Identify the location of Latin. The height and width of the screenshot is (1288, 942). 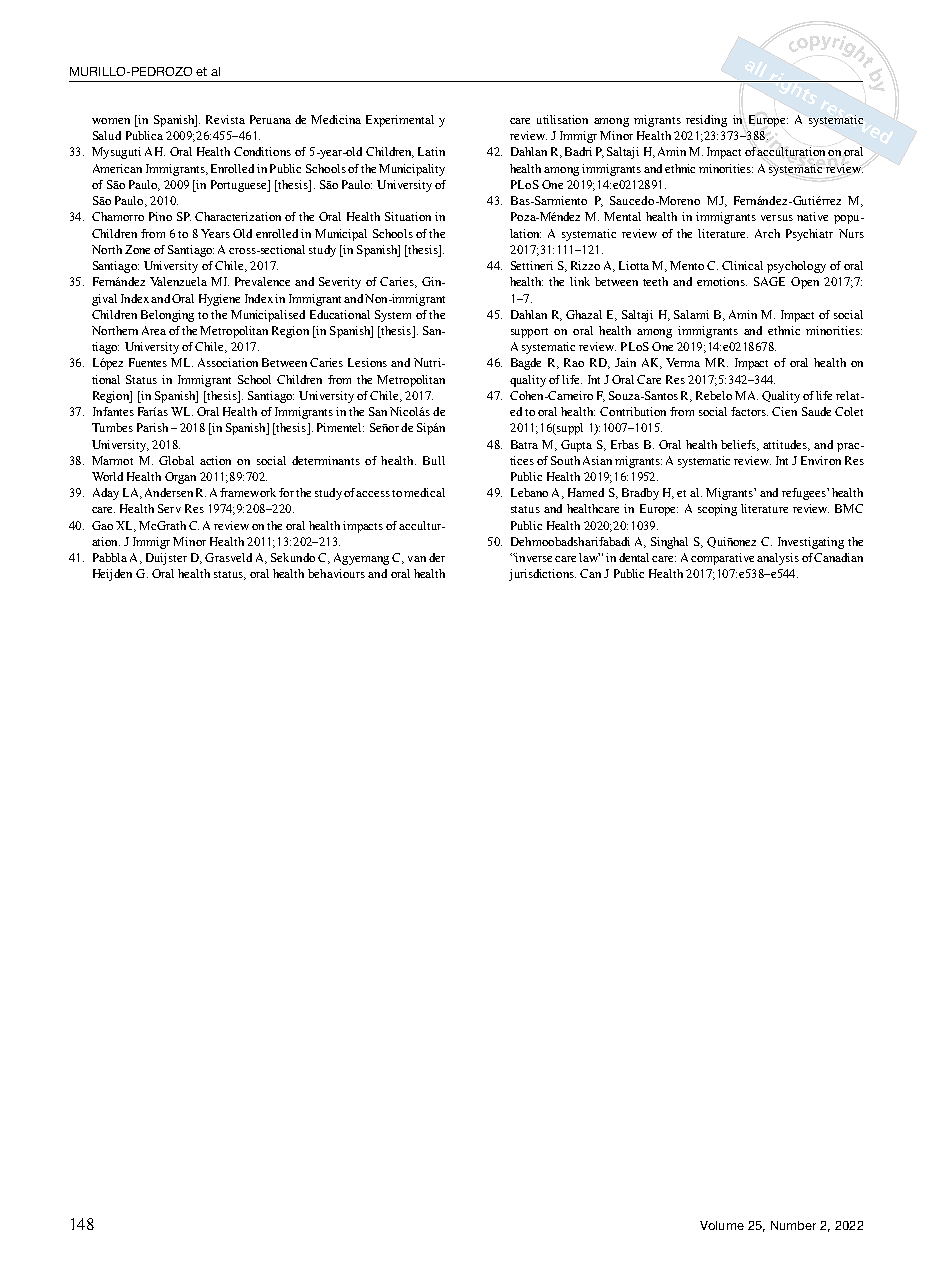
(431, 151).
